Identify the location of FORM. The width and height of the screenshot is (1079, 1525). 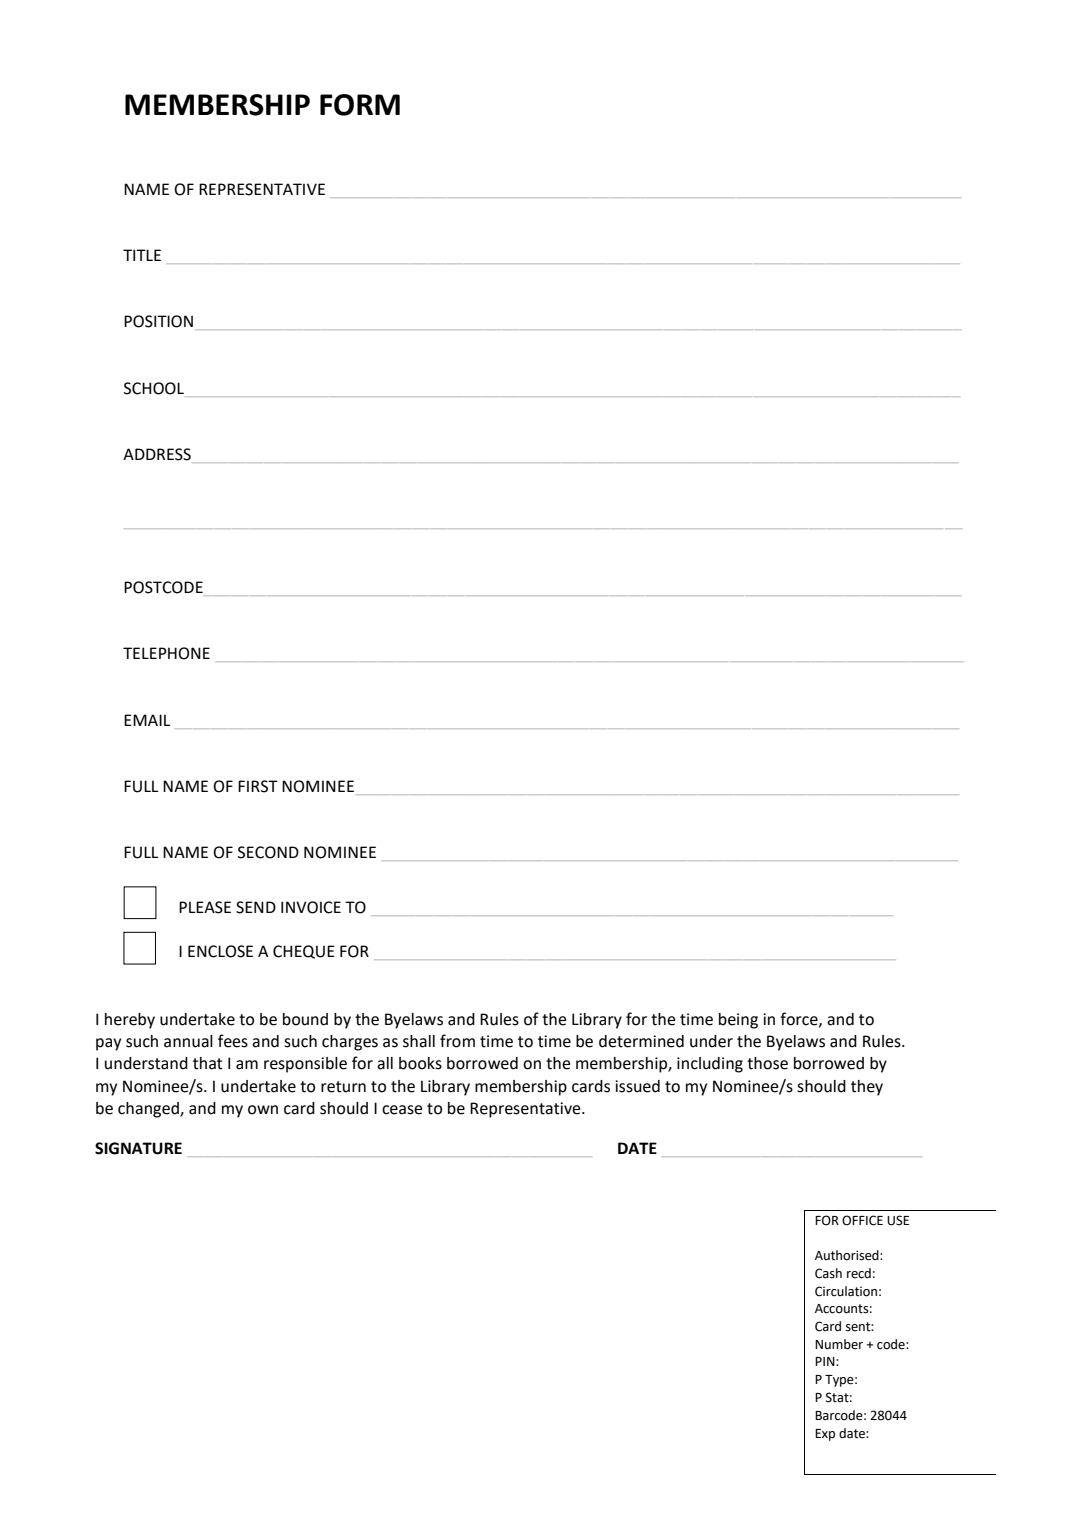
(360, 105).
